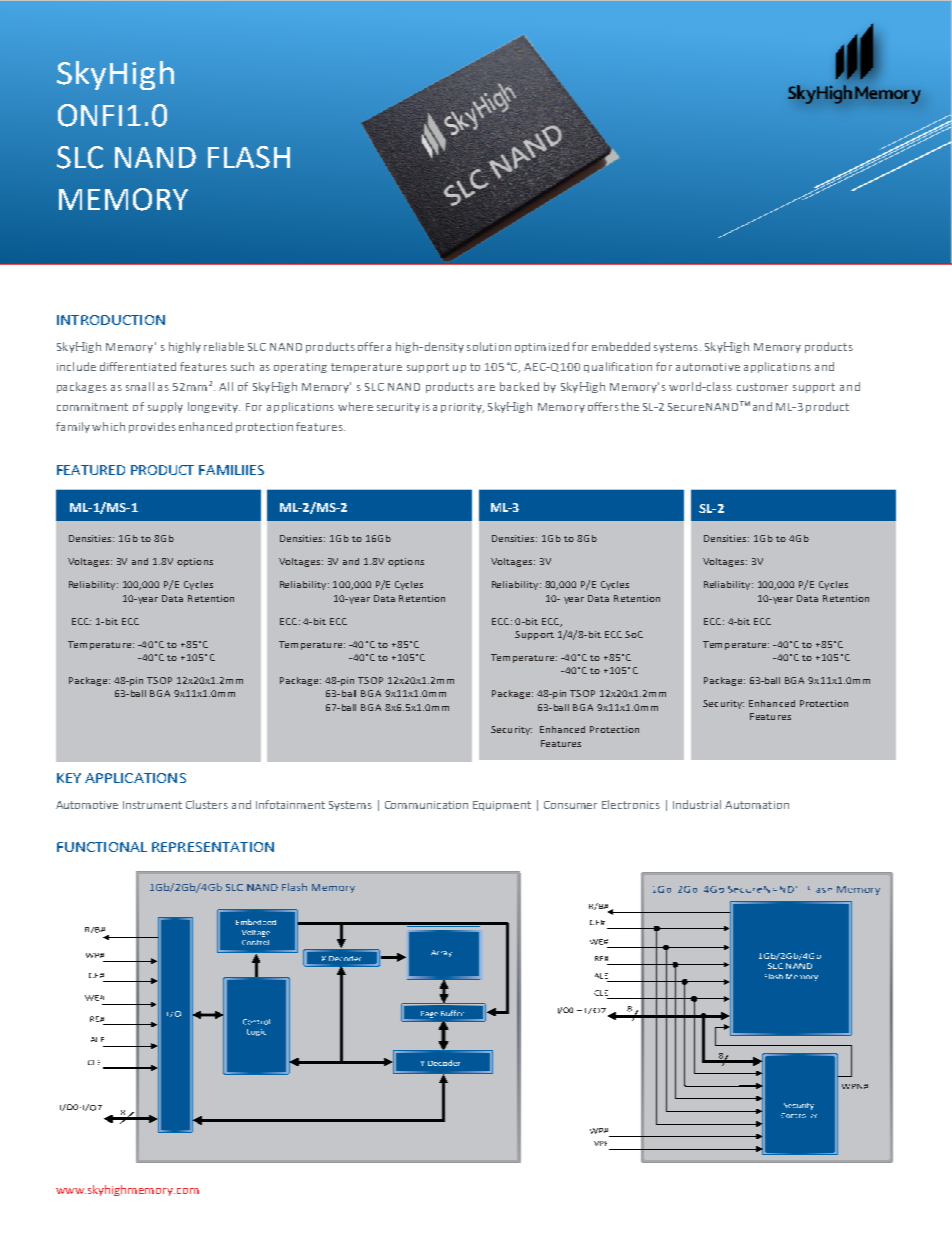  What do you see at coordinates (152, 805) in the screenshot?
I see `Instrument` at bounding box center [152, 805].
